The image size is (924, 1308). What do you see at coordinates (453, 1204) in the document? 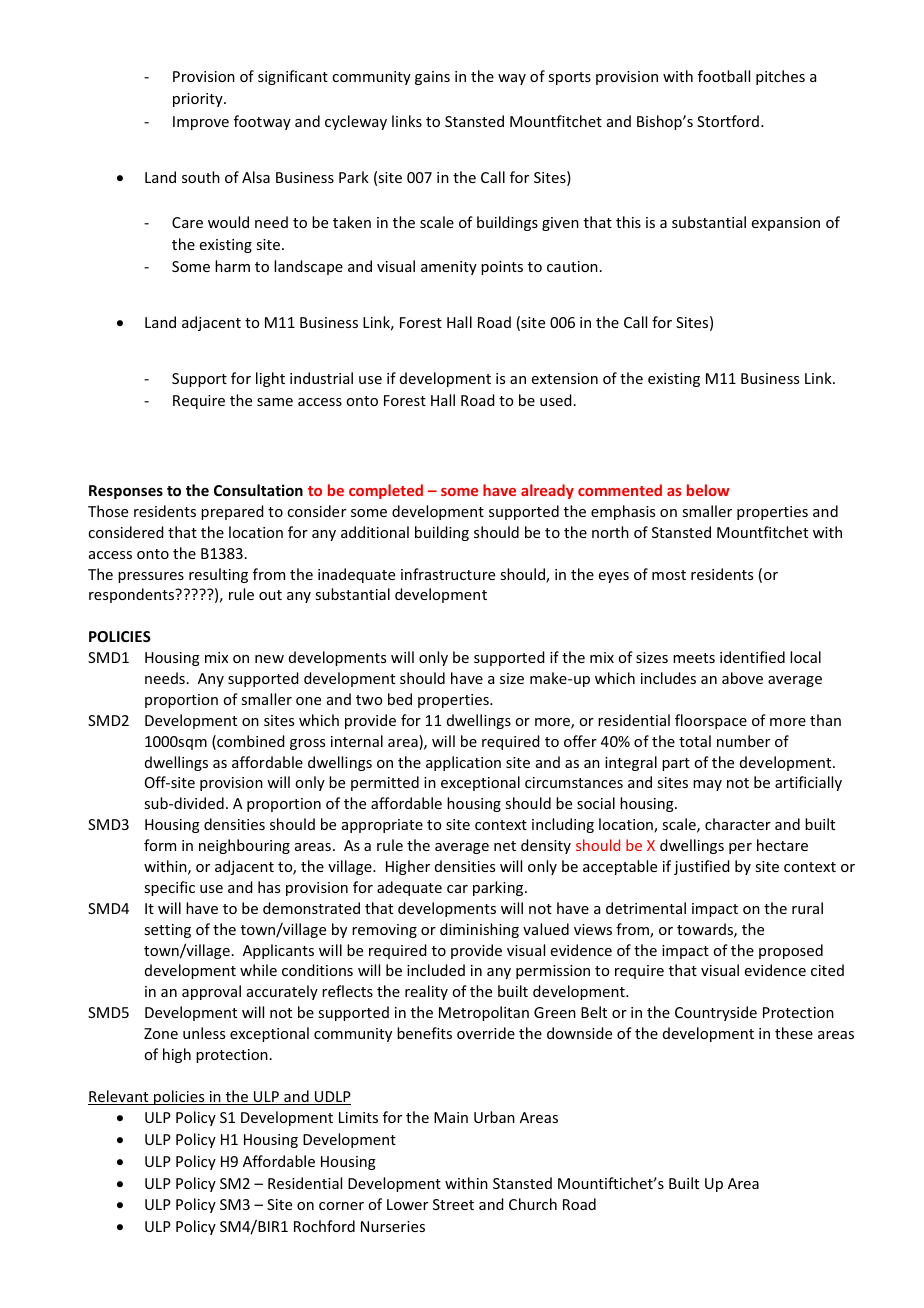
I see `Street` at bounding box center [453, 1204].
